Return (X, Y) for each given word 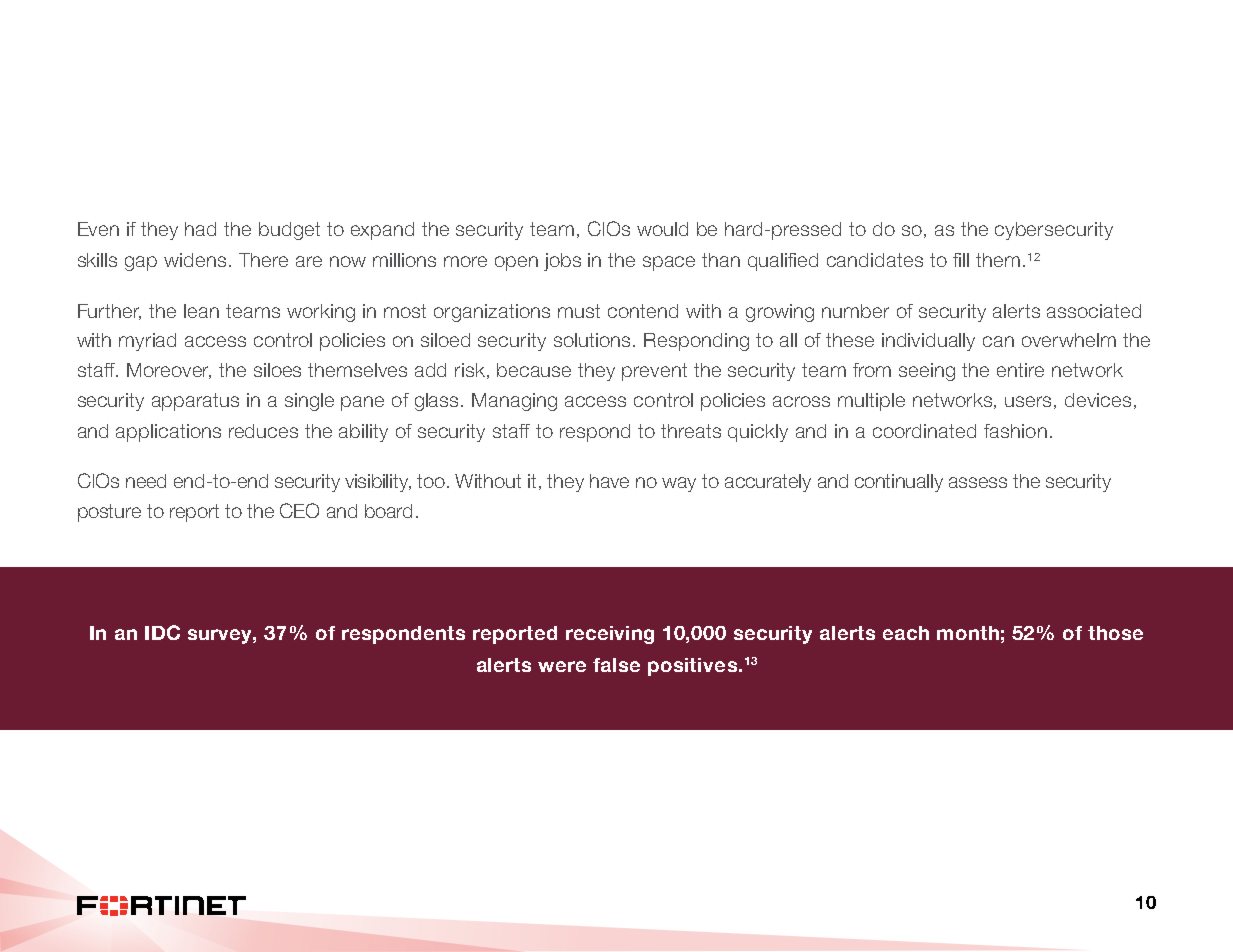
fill (961, 260)
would (662, 229)
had (200, 229)
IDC (162, 632)
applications (168, 433)
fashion (1015, 431)
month (968, 633)
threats (691, 431)
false (616, 665)
